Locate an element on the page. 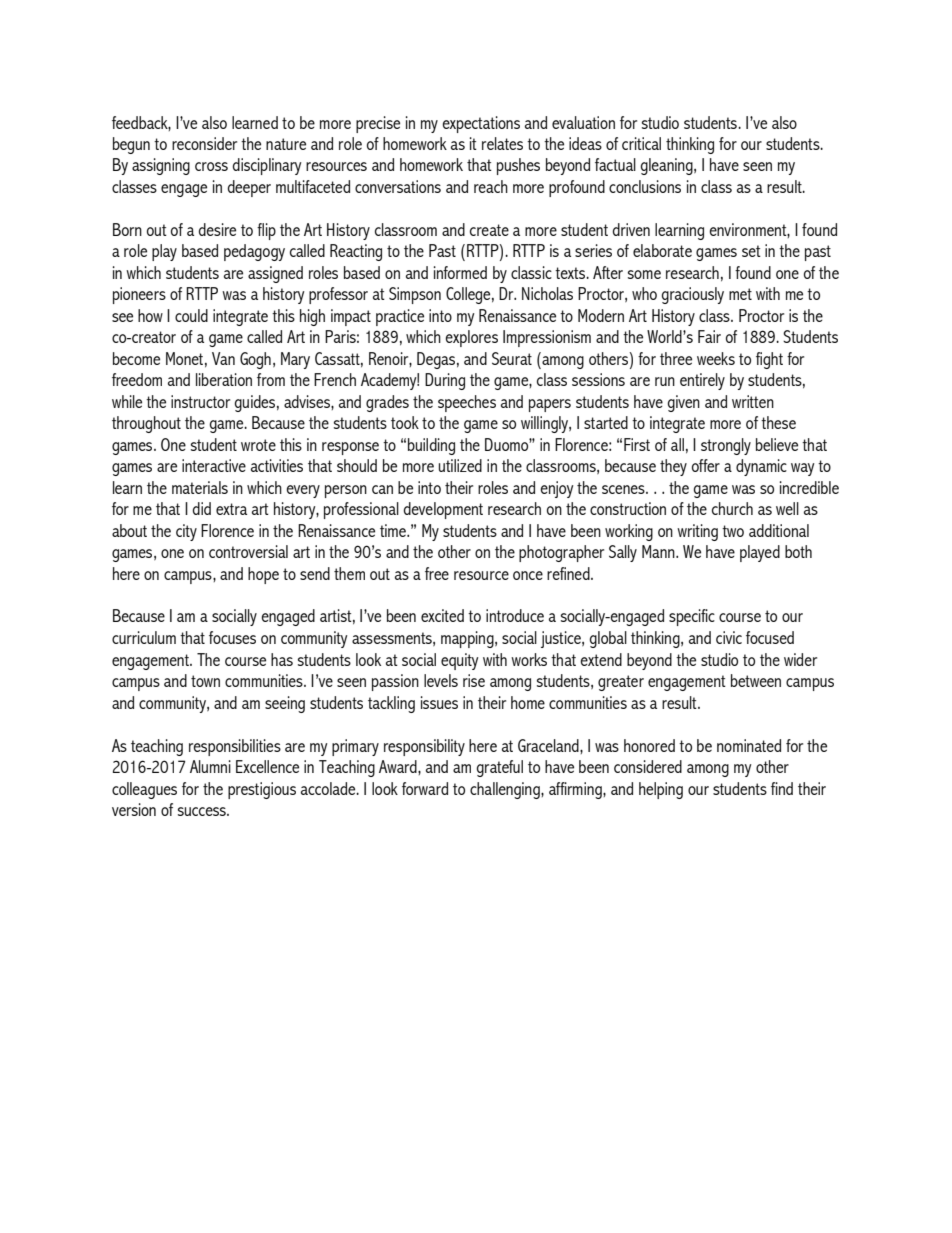 This document has width=952, height=1233. Mann is located at coordinates (659, 551).
